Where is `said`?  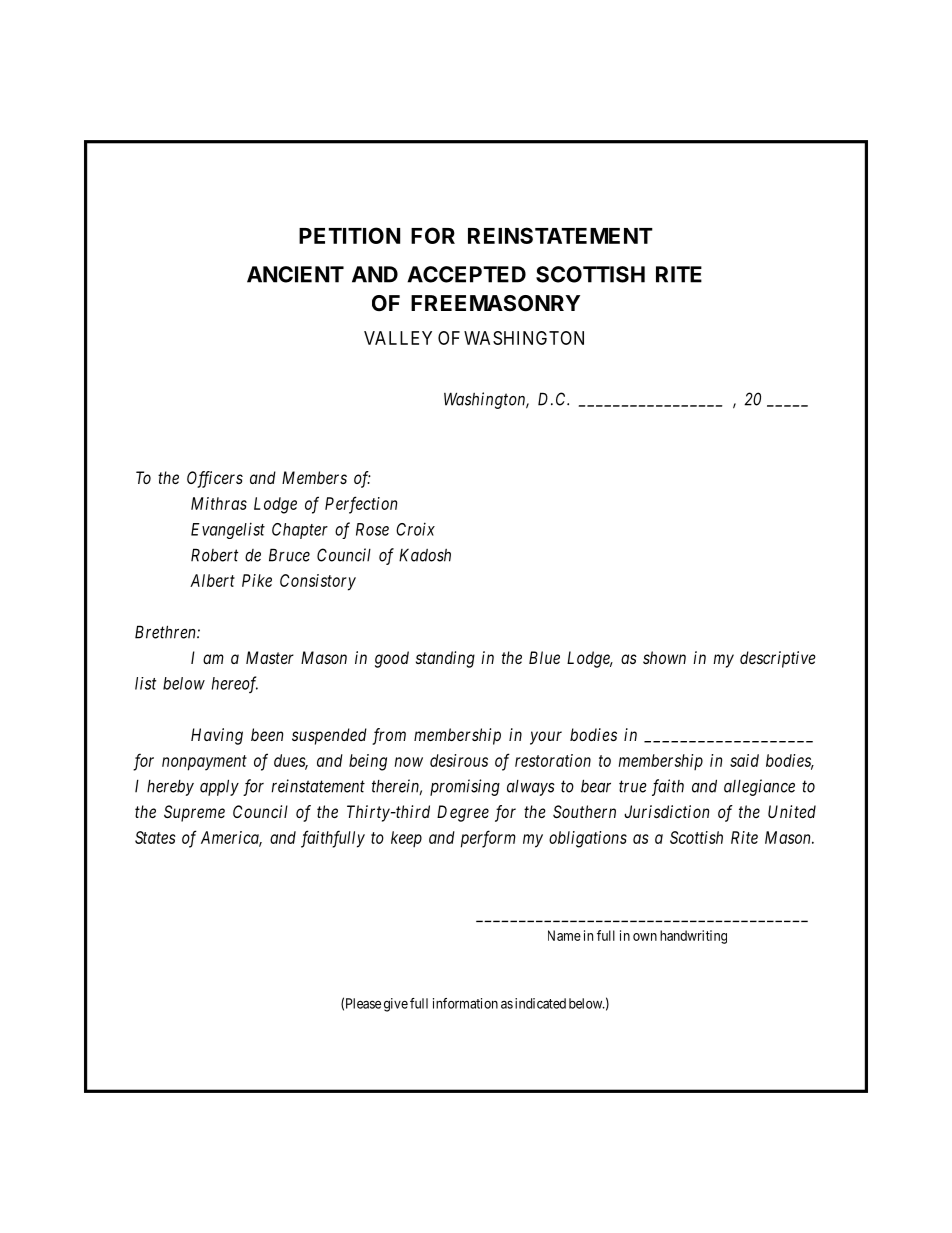
said is located at coordinates (744, 760).
